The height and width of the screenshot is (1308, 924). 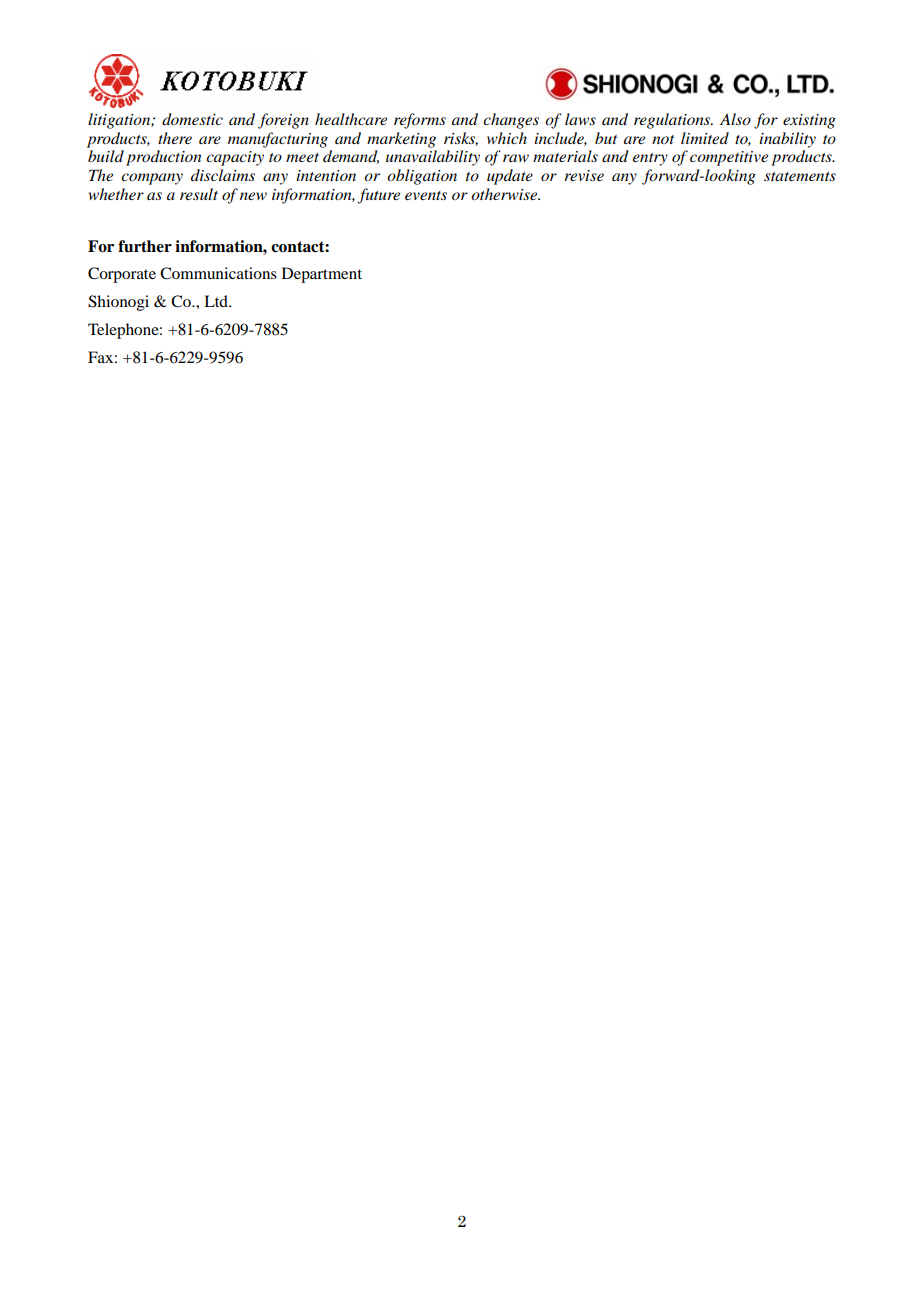 I want to click on Ltd, so click(x=217, y=301).
